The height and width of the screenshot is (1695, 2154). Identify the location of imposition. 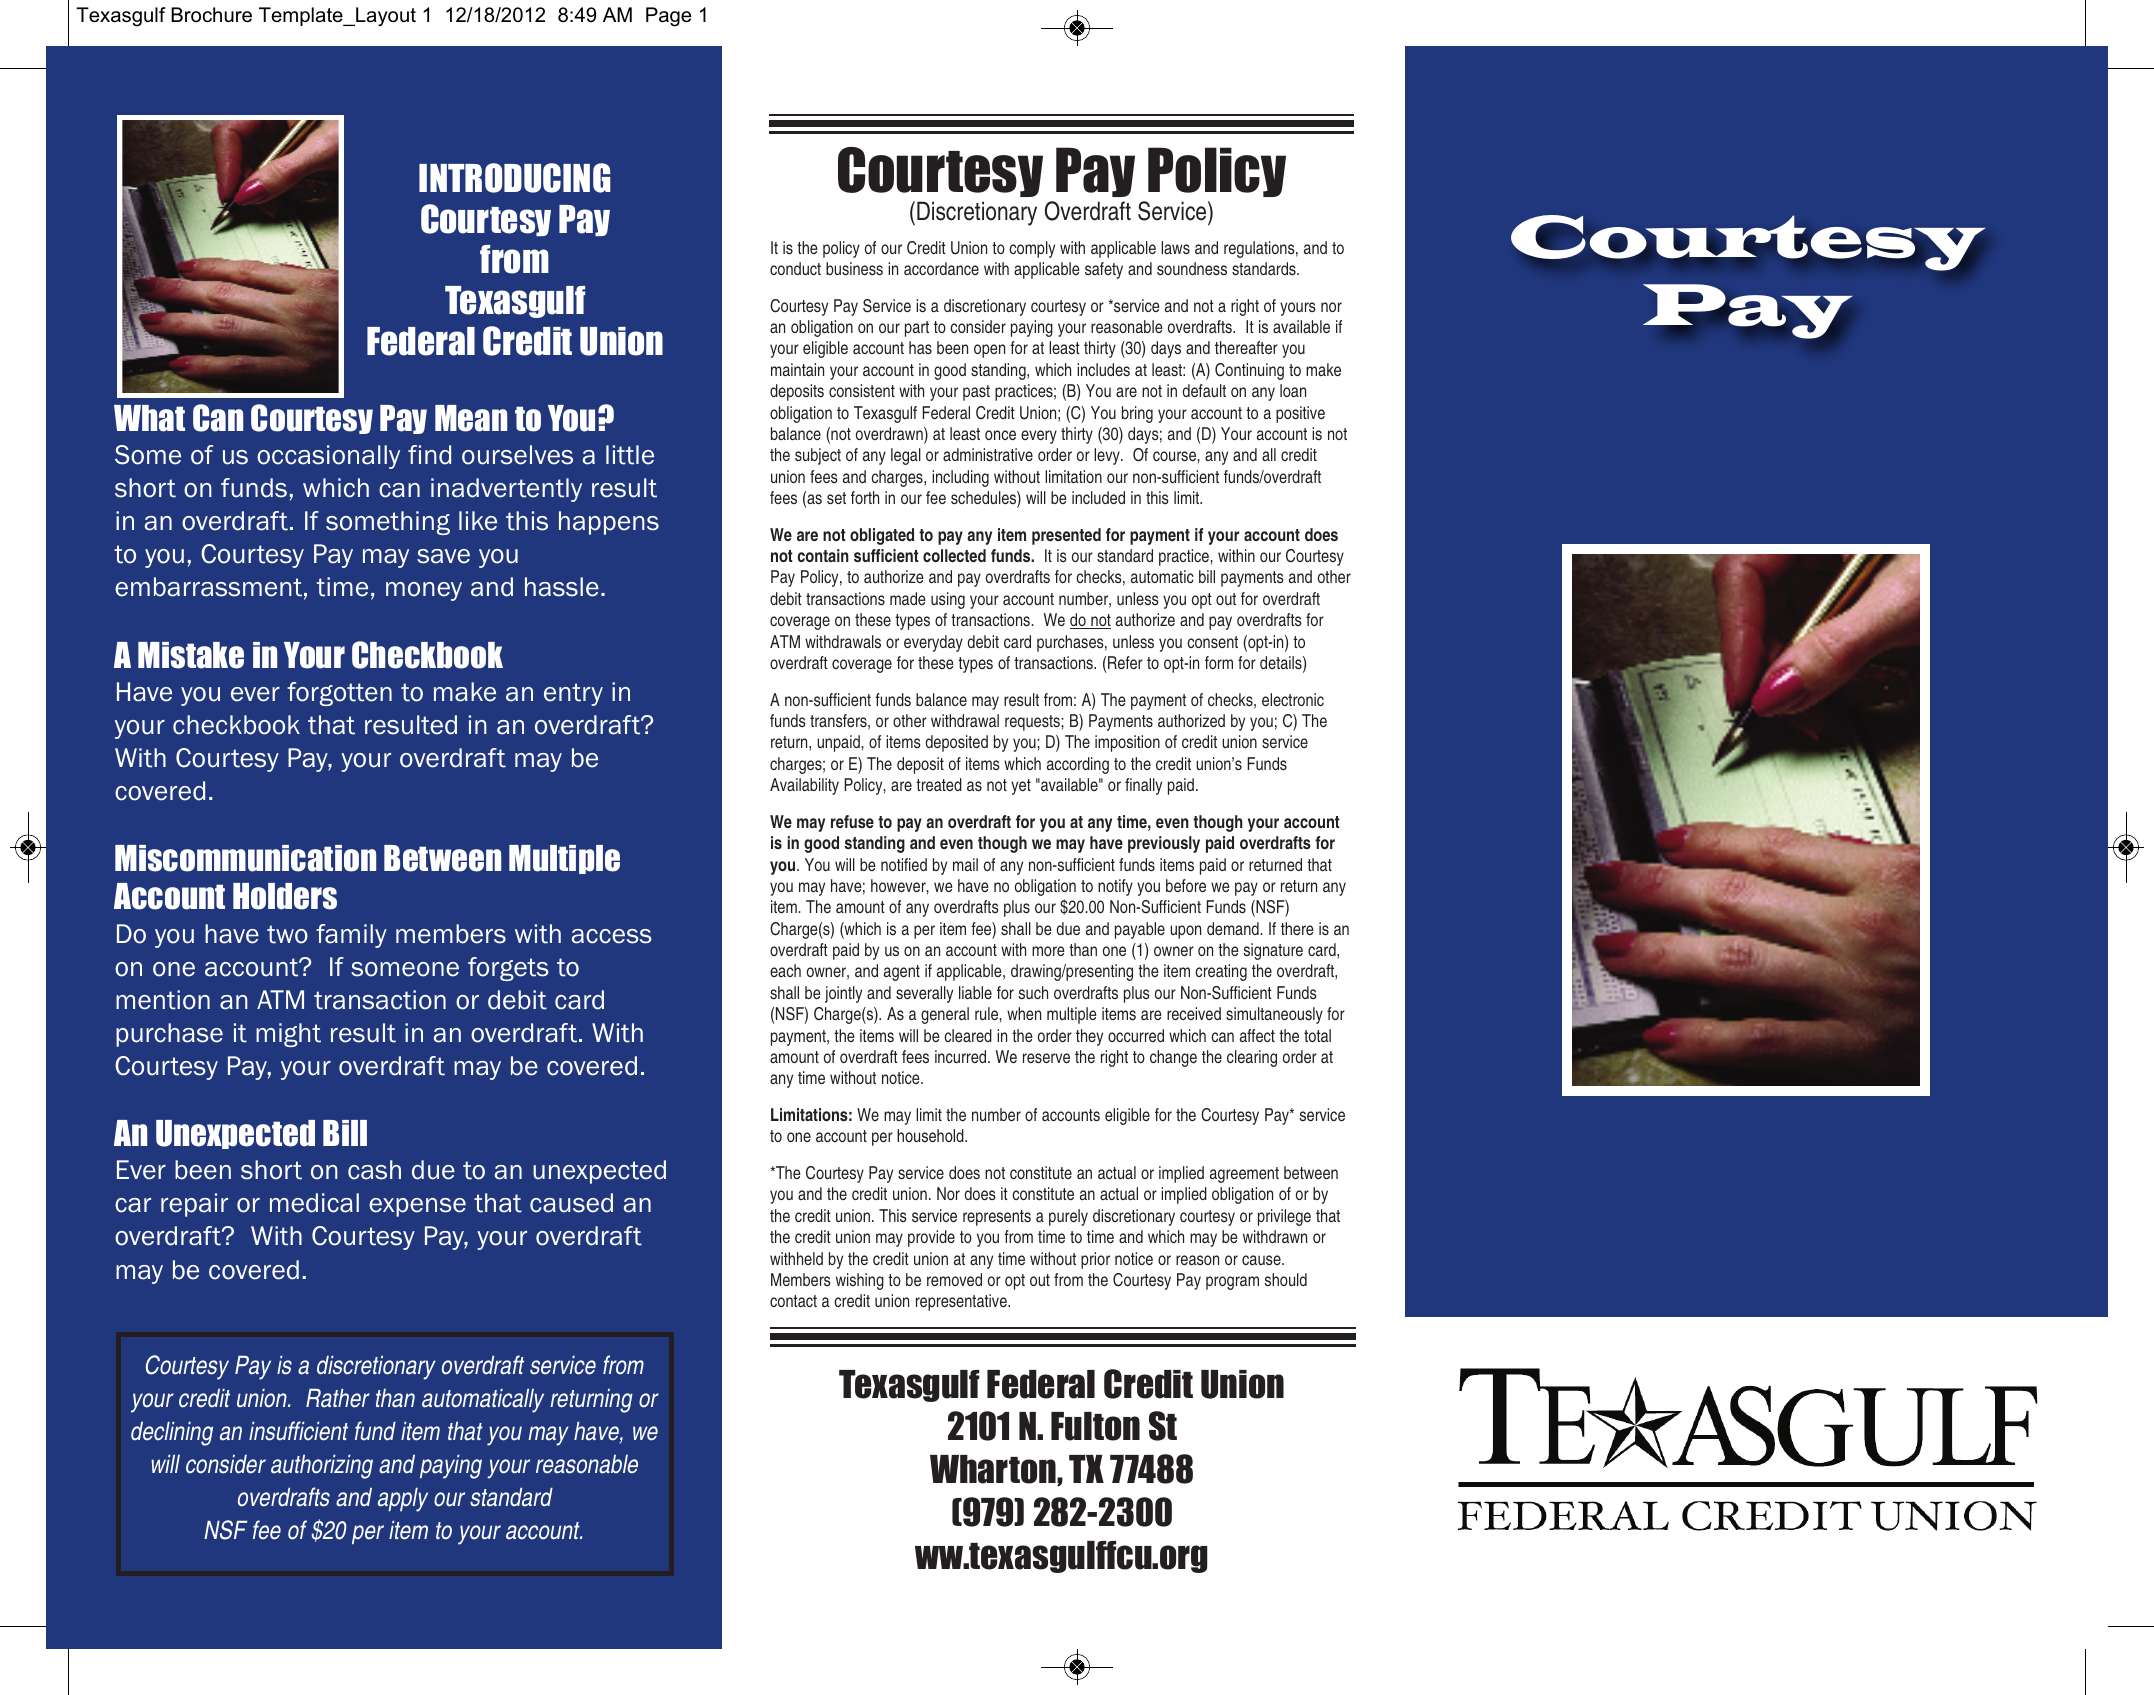
(1127, 743).
